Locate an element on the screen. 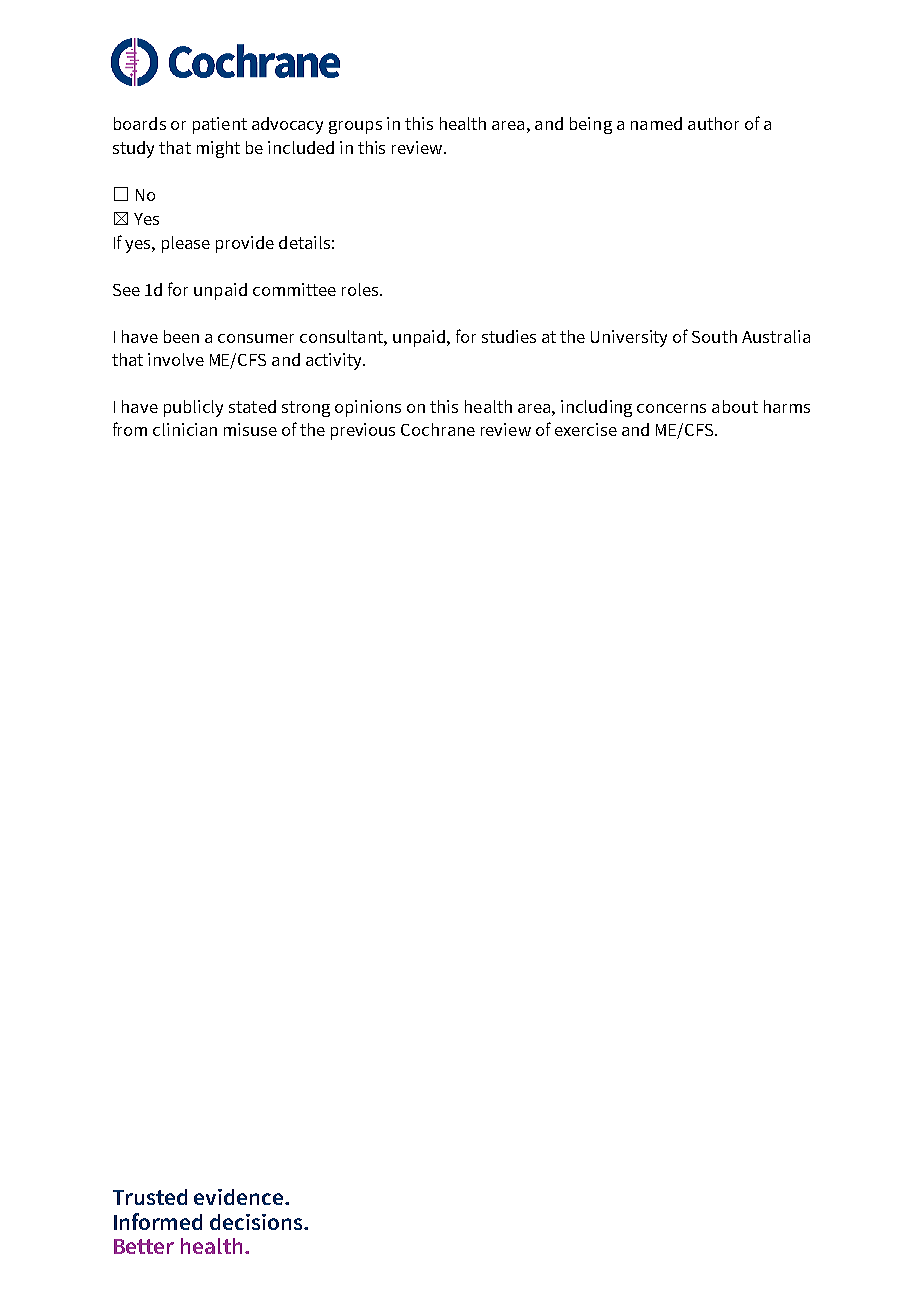 This screenshot has width=924, height=1308. evidence is located at coordinates (240, 1197).
